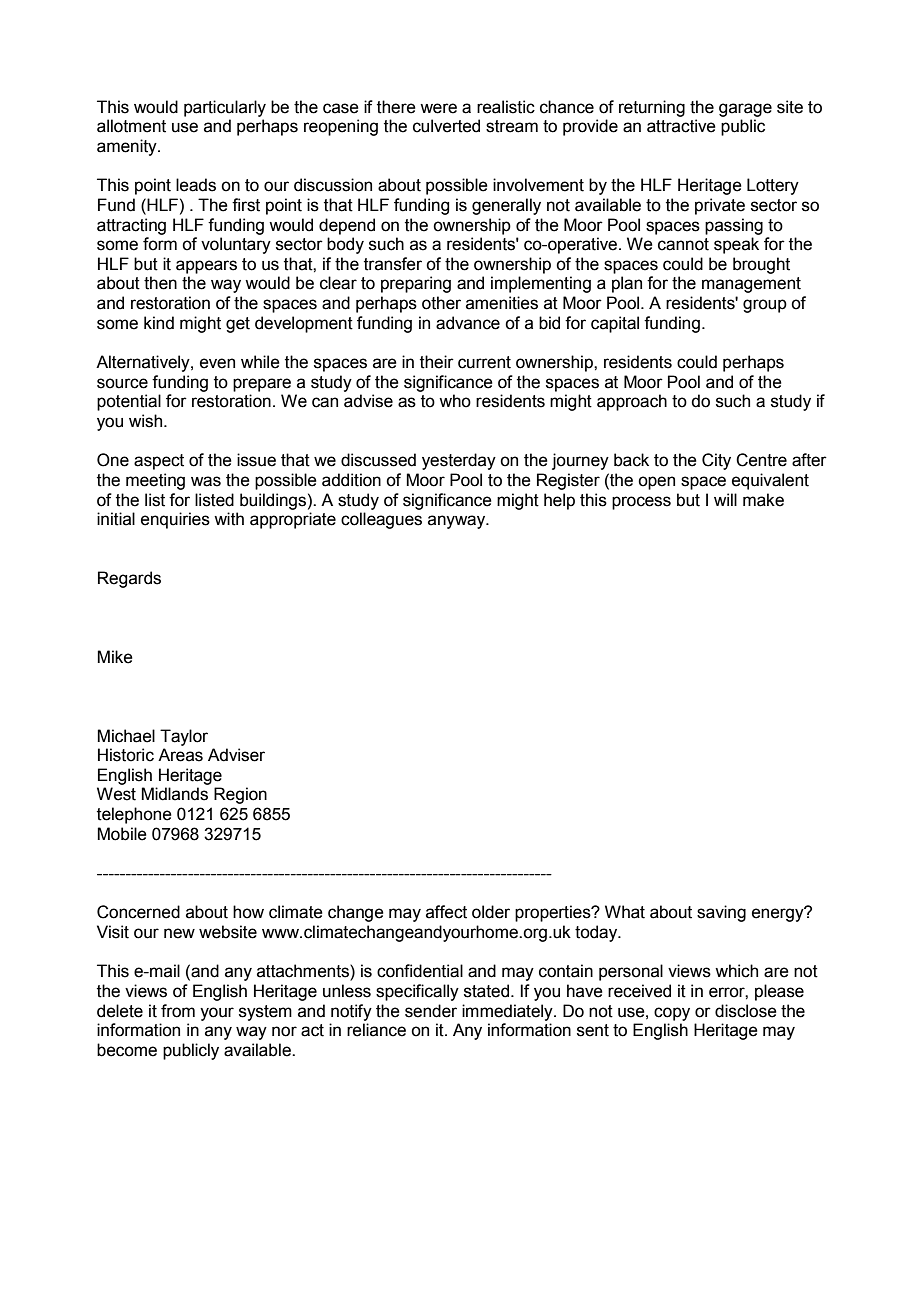 The width and height of the document is (924, 1308). I want to click on disclose, so click(746, 1011).
